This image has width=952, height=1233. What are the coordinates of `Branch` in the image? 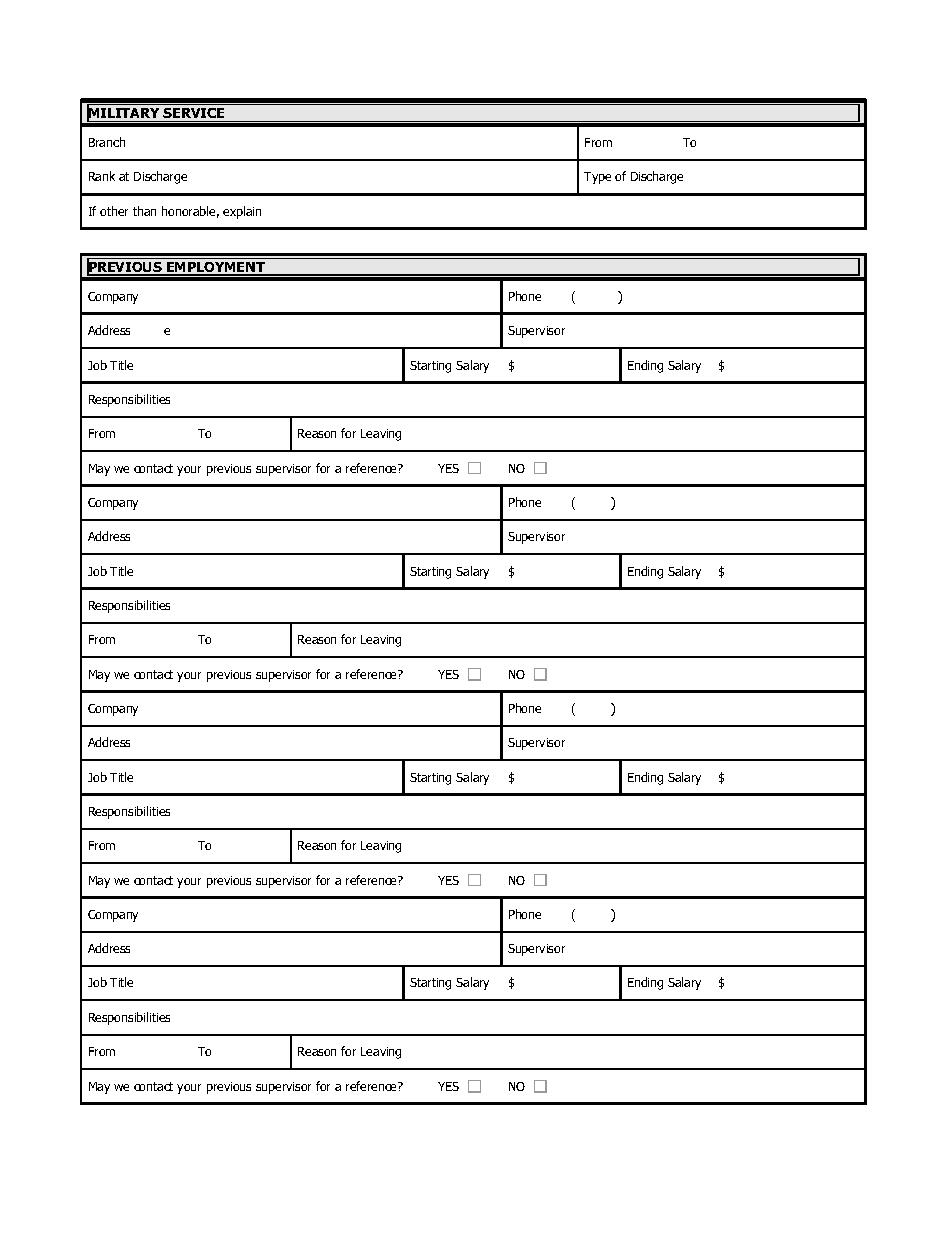 It's located at (107, 142).
